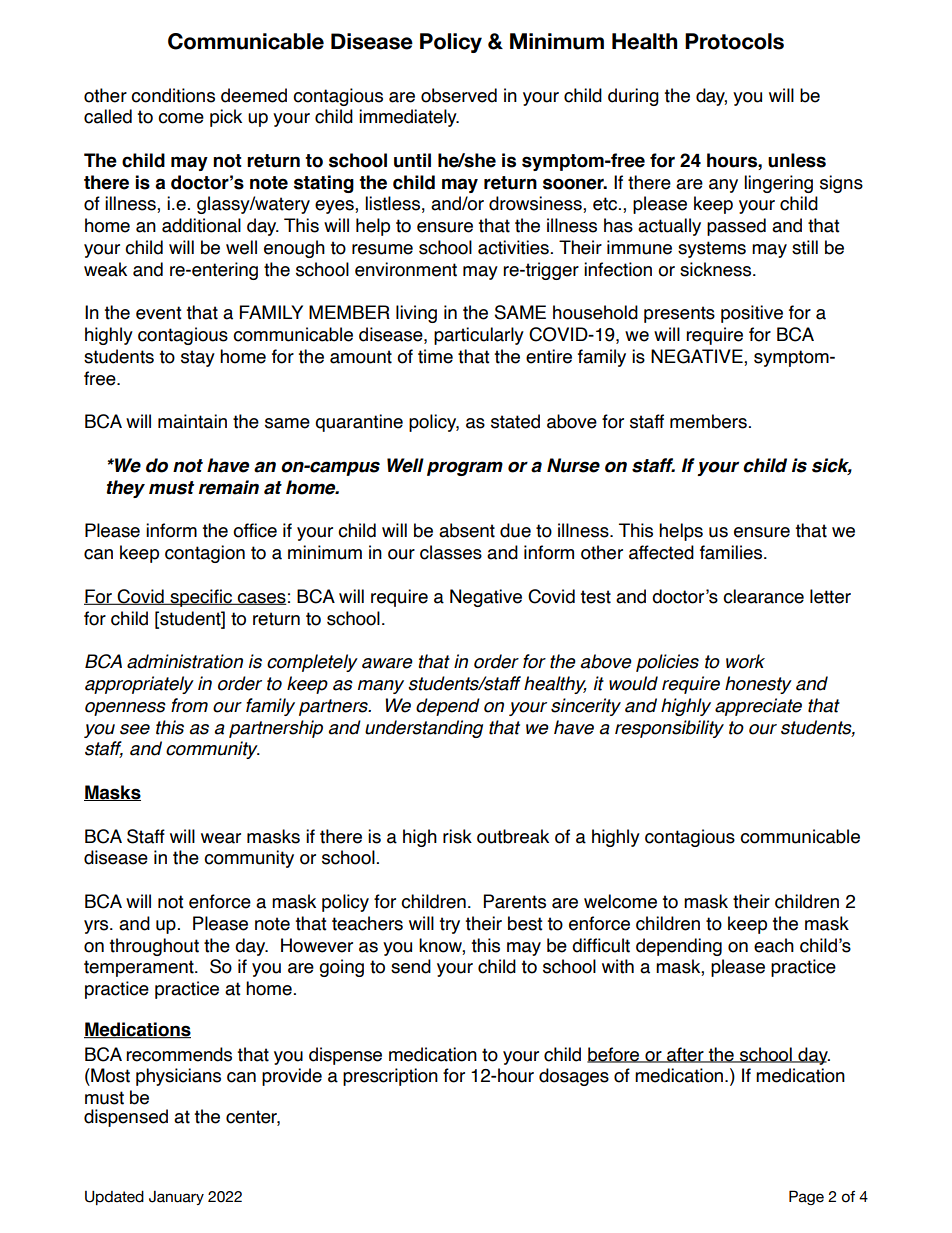  What do you see at coordinates (758, 707) in the page?
I see `appreciate` at bounding box center [758, 707].
